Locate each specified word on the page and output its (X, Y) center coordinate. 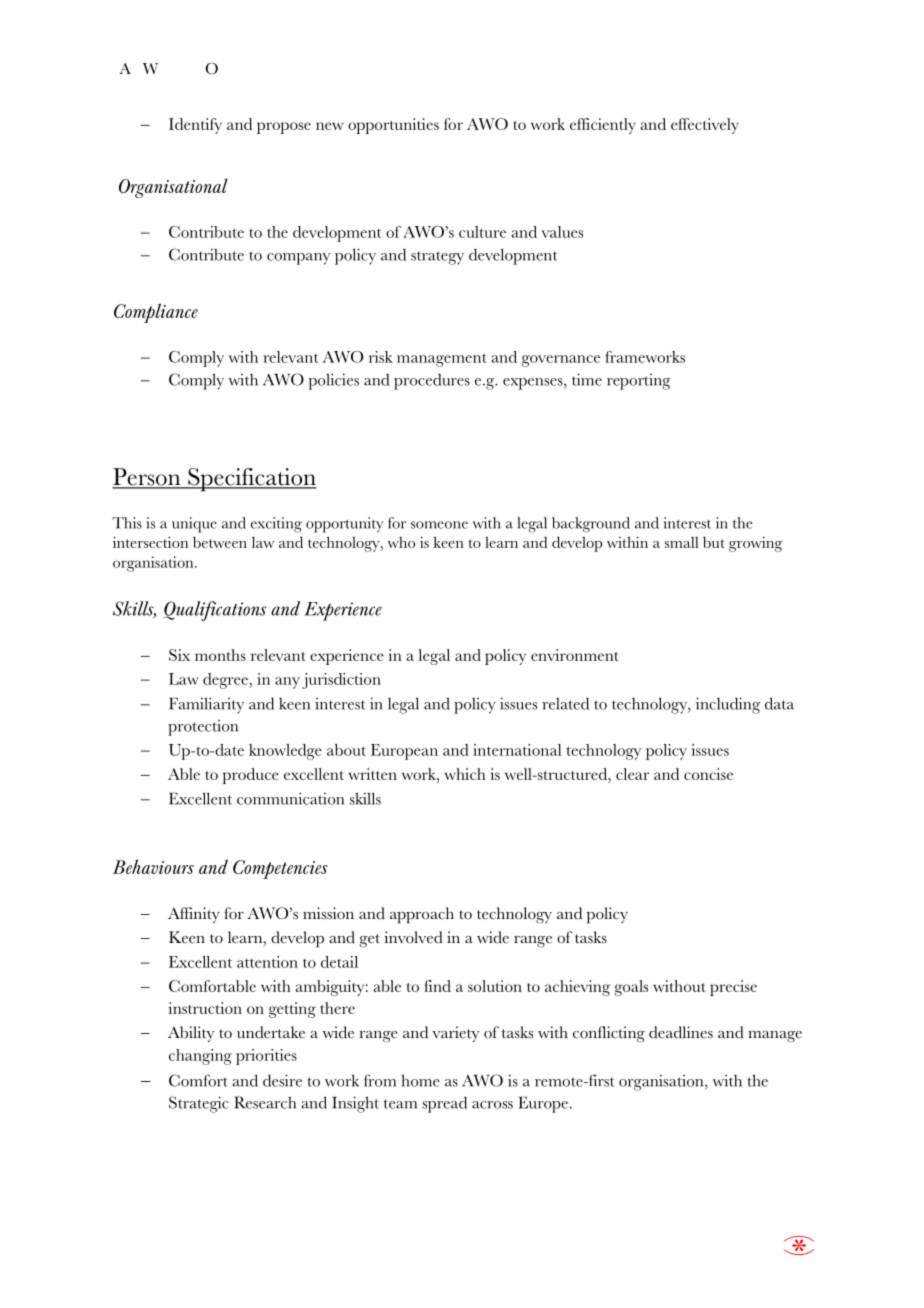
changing (200, 1057)
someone (439, 525)
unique (194, 525)
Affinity (194, 915)
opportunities (393, 126)
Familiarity (206, 705)
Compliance (156, 313)
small (682, 542)
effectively (705, 126)
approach (422, 915)
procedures (432, 381)
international (517, 750)
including (728, 705)
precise (733, 988)
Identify (195, 126)
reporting (639, 382)
